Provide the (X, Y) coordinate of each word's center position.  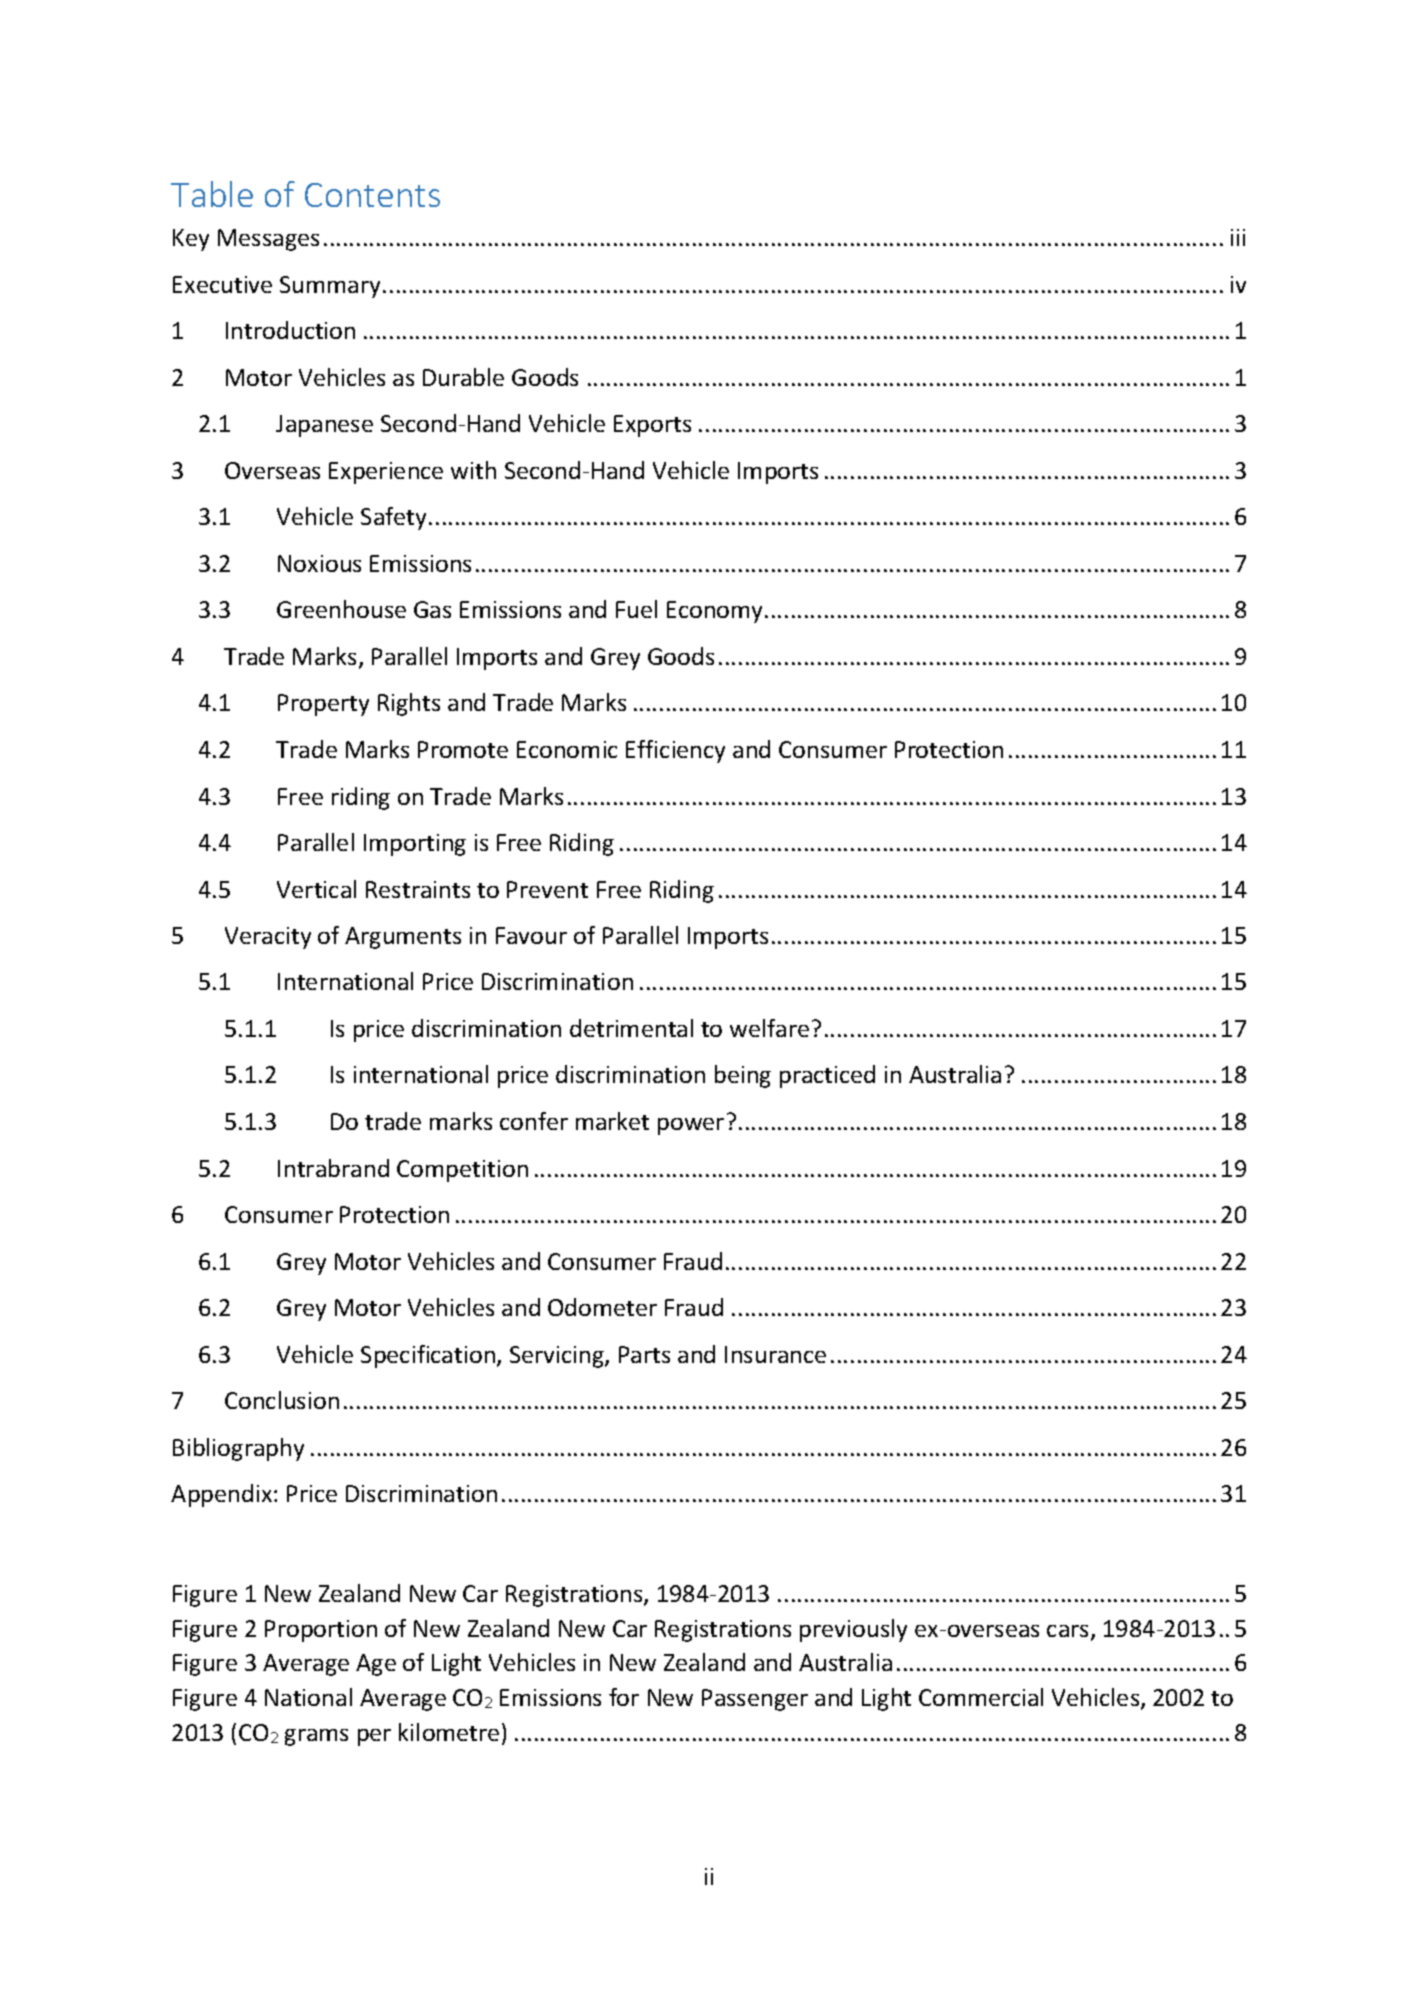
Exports (652, 426)
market (612, 1121)
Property (323, 705)
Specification (429, 1356)
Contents (372, 195)
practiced (827, 1076)
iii (1238, 237)
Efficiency (675, 751)
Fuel (636, 609)
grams (316, 1737)
